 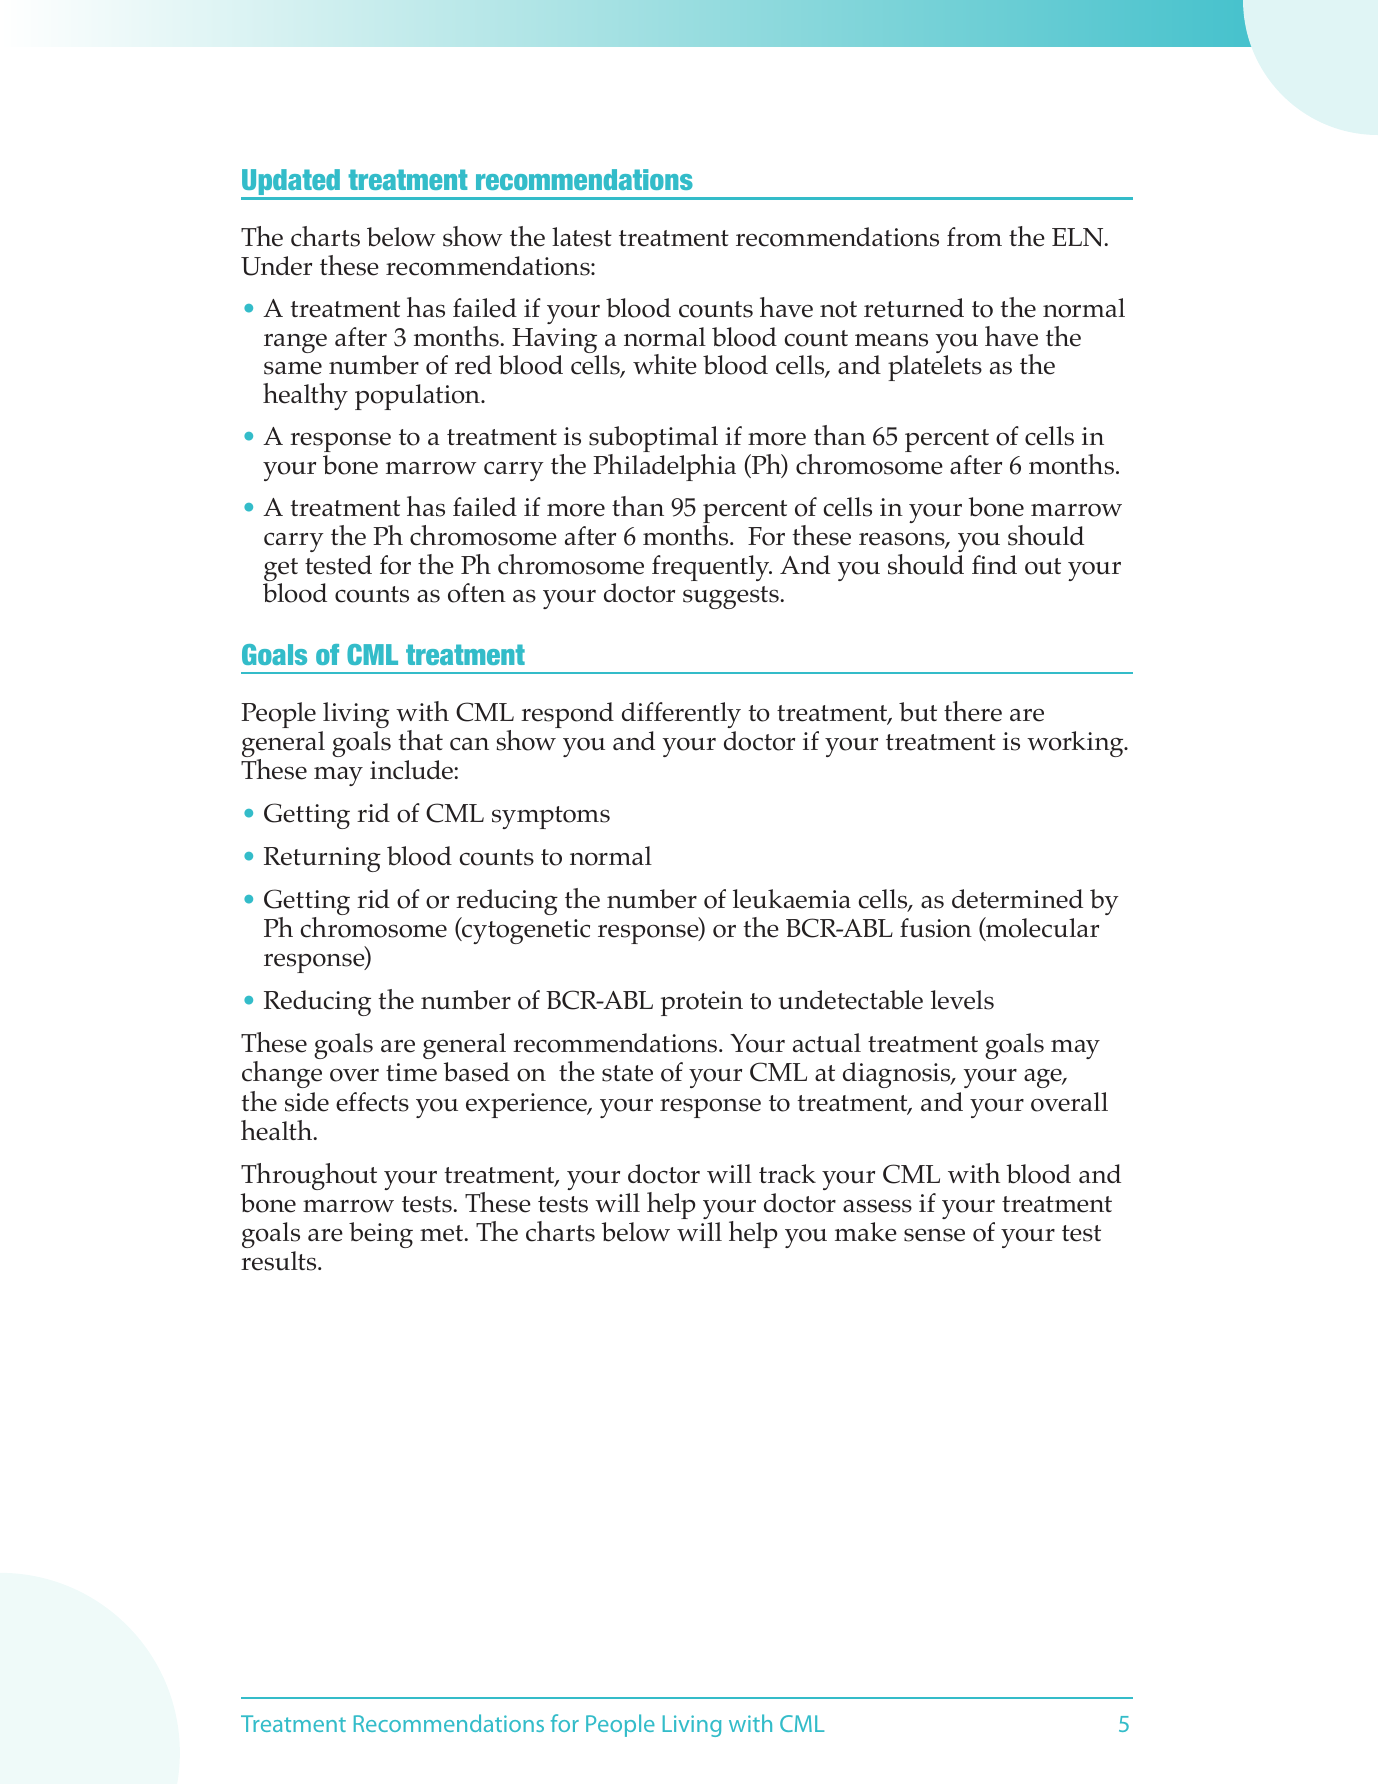 What do you see at coordinates (787, 1174) in the screenshot?
I see `track` at bounding box center [787, 1174].
